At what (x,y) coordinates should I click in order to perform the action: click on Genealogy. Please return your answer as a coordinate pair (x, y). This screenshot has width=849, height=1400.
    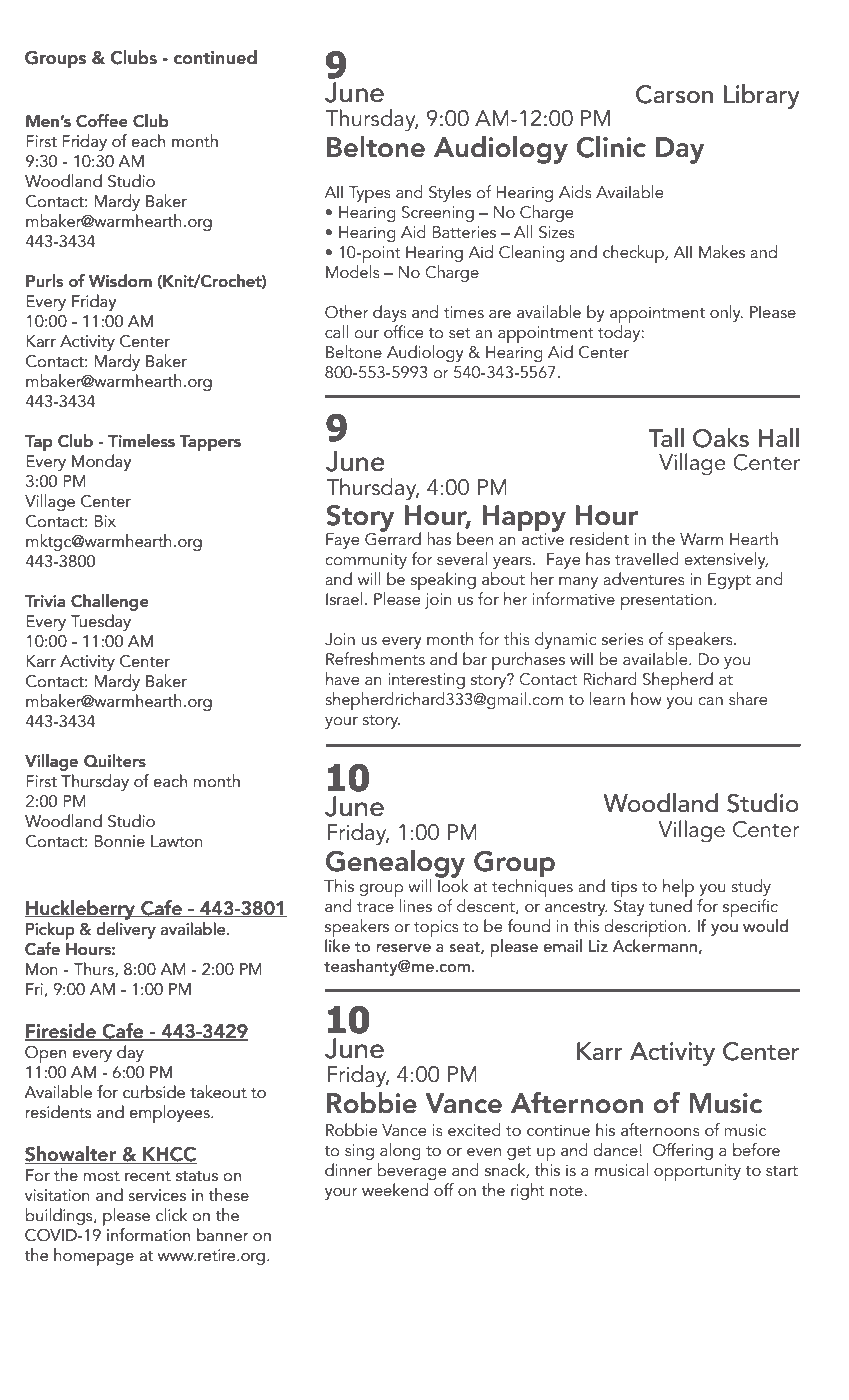
    Looking at the image, I should click on (395, 865).
